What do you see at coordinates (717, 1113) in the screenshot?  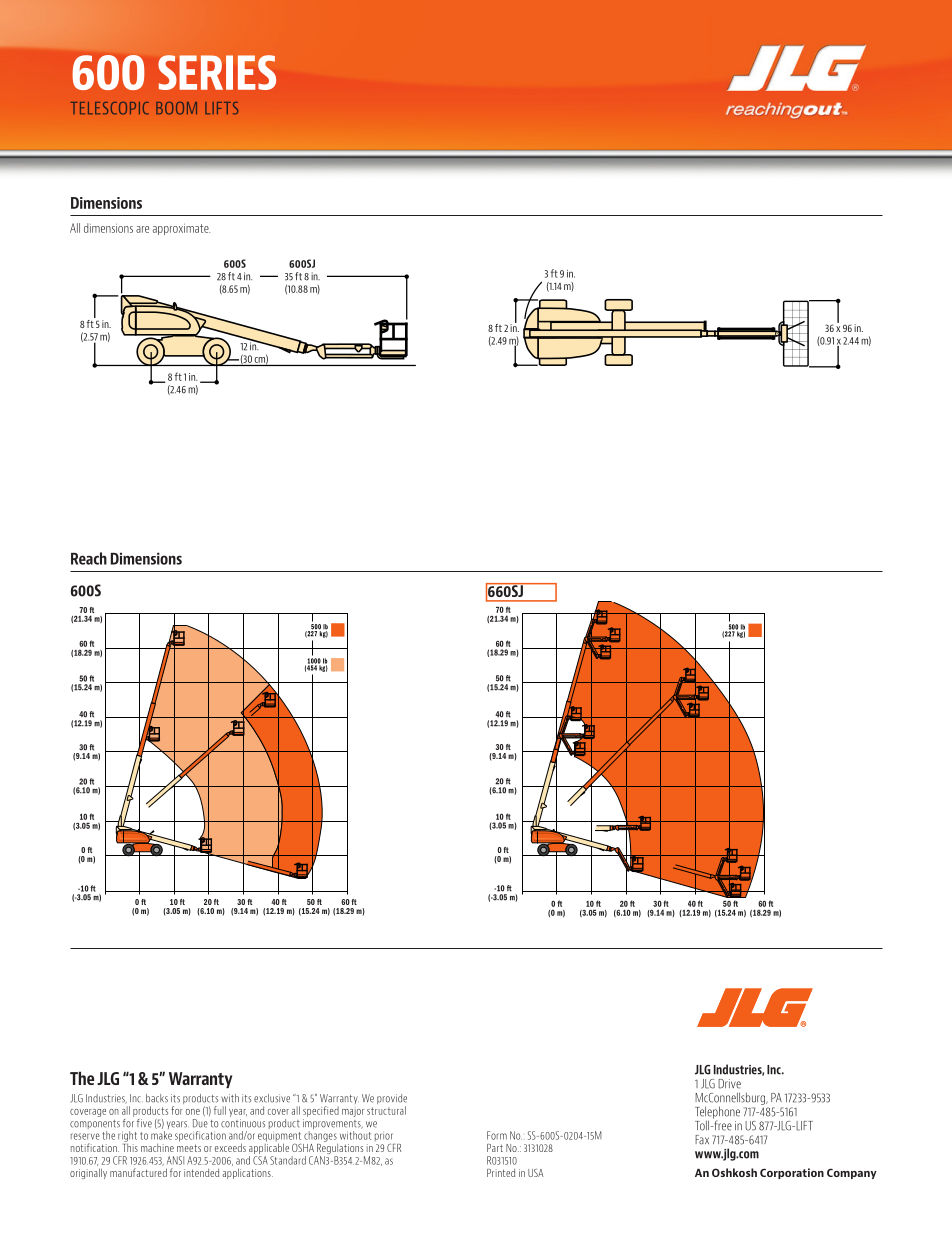 I see `Telephone` at bounding box center [717, 1113].
